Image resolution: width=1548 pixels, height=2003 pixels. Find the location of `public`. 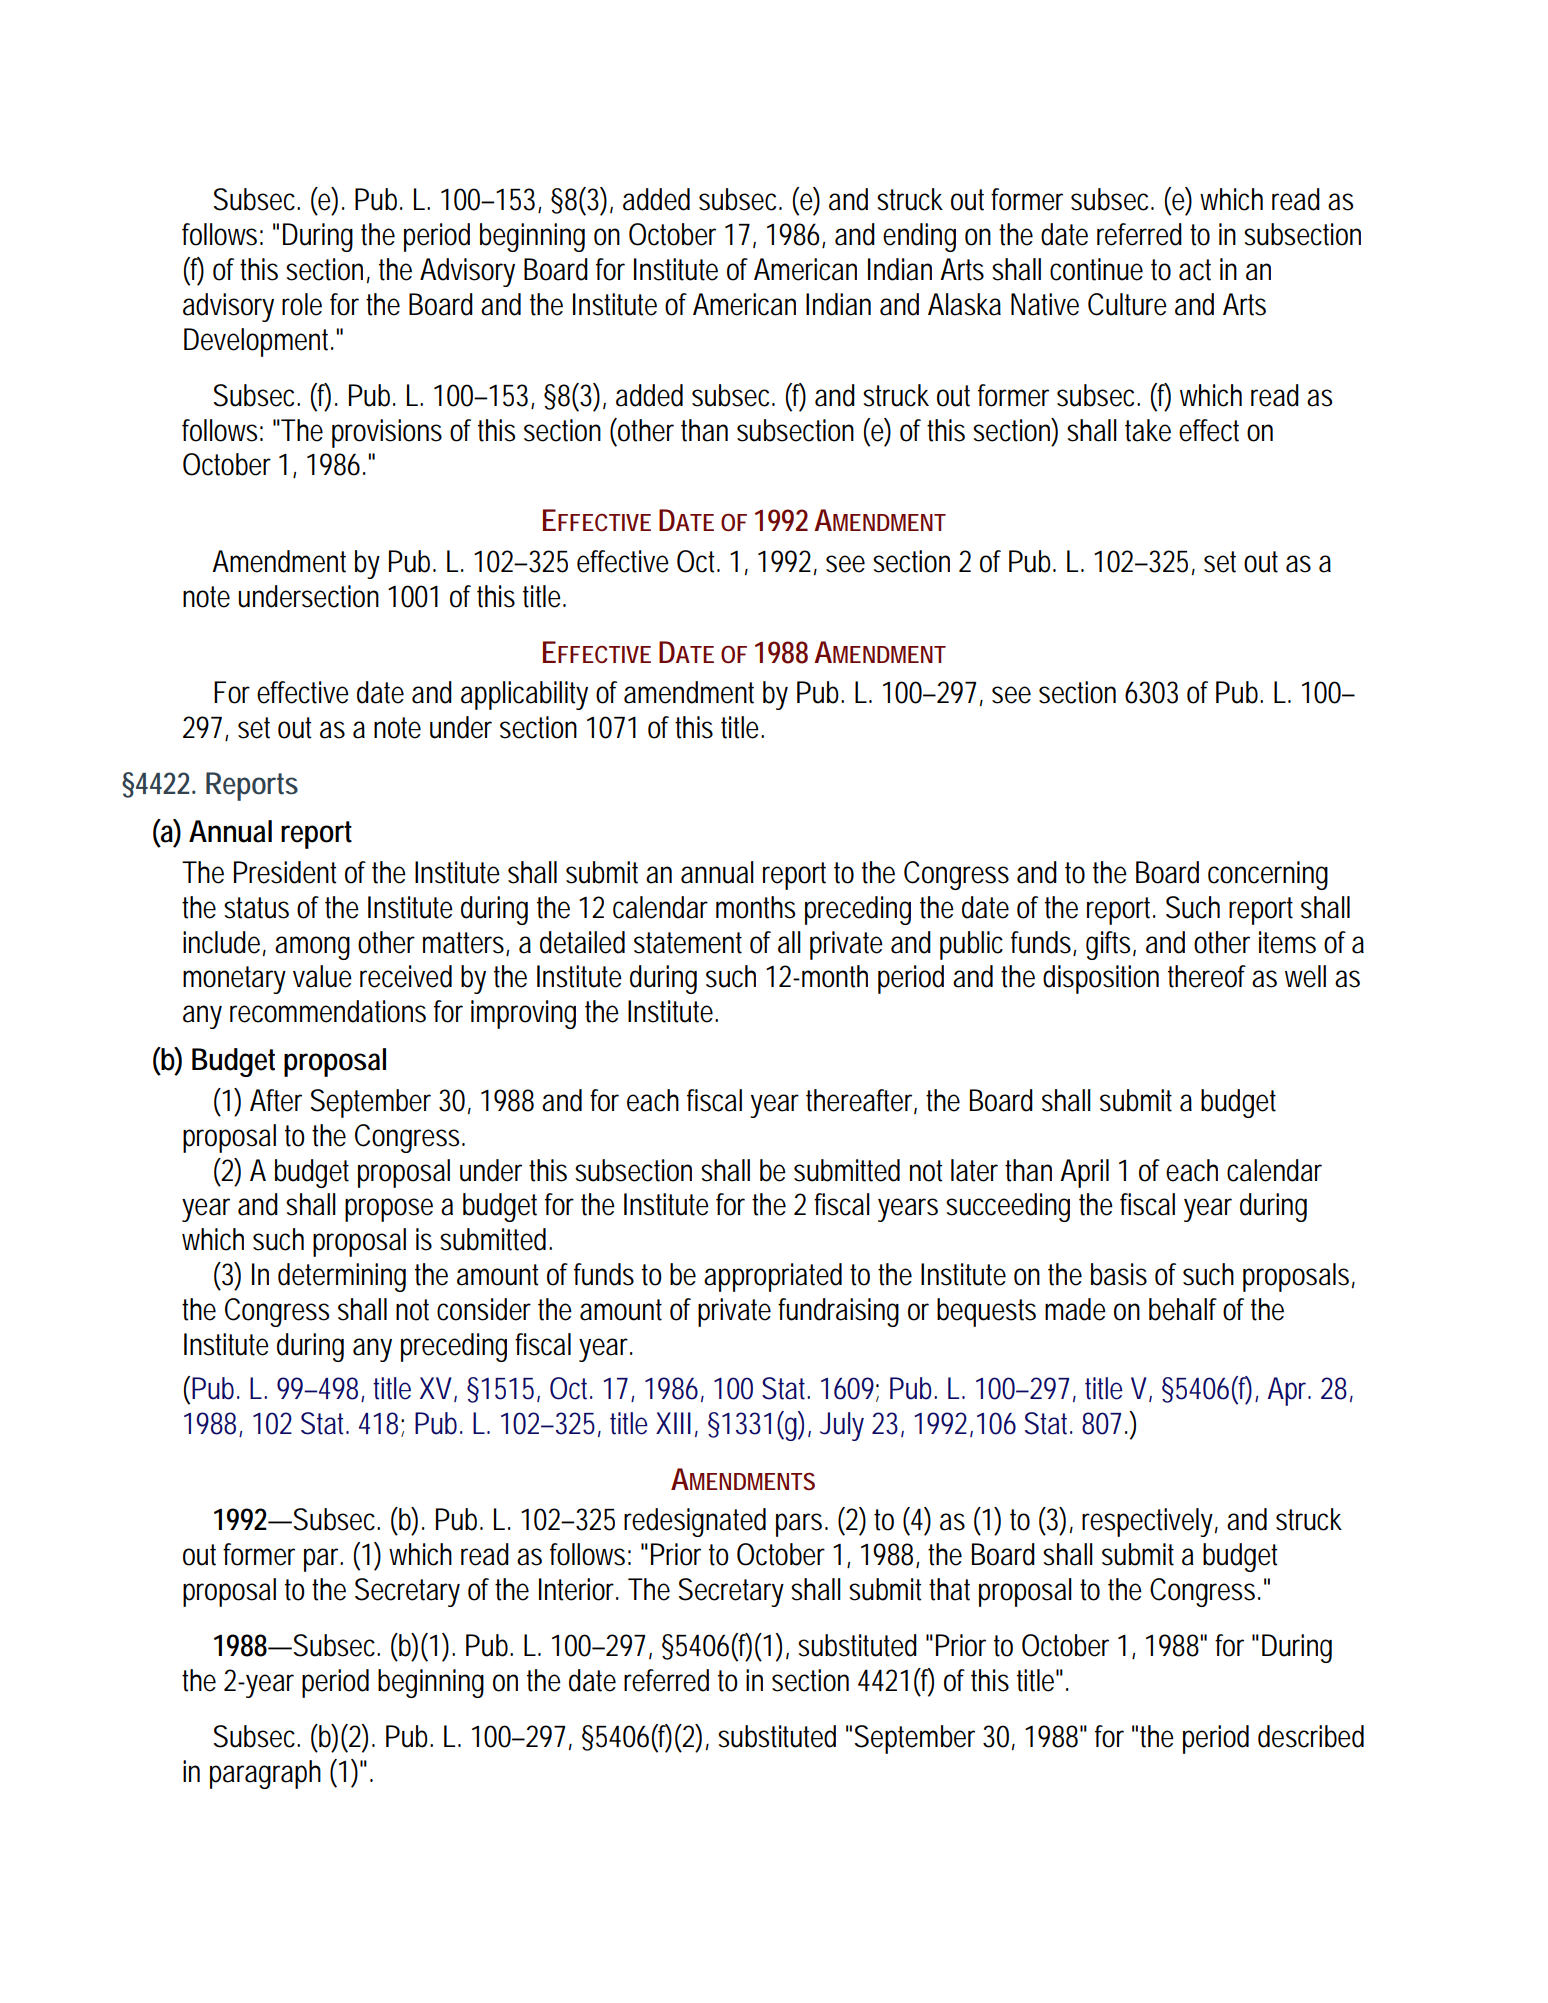

public is located at coordinates (971, 945).
